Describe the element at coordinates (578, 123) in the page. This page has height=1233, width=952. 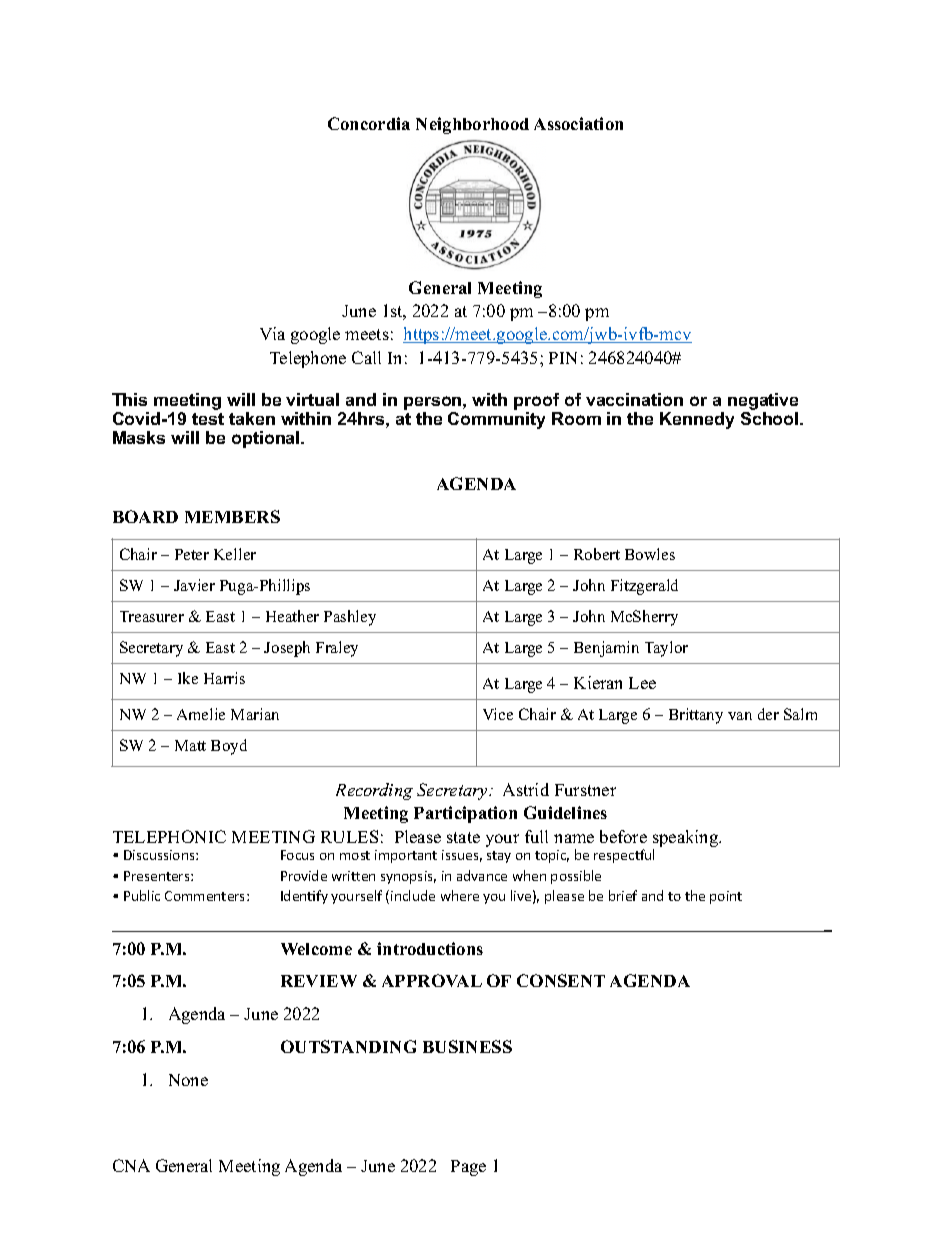
I see `Association` at that location.
